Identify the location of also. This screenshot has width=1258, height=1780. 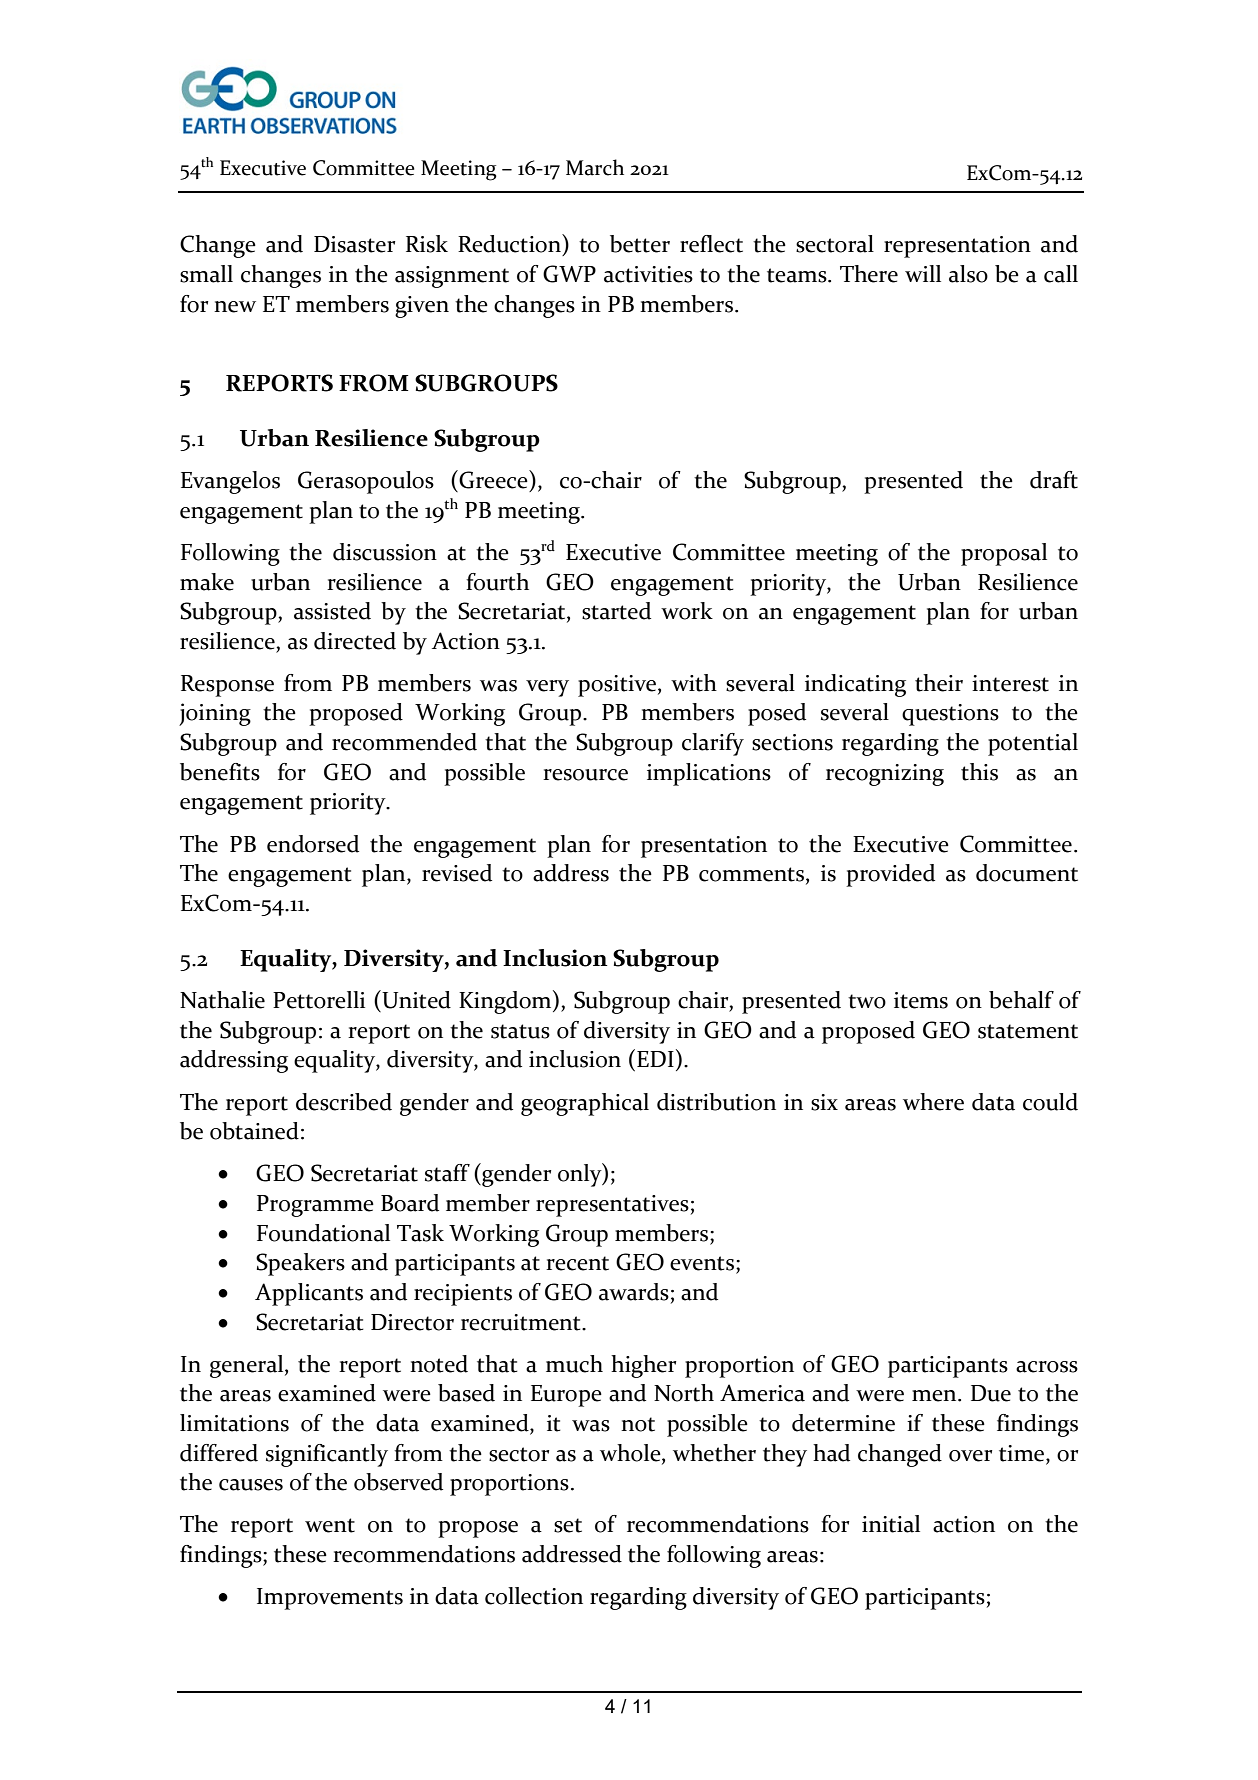
(968, 274).
